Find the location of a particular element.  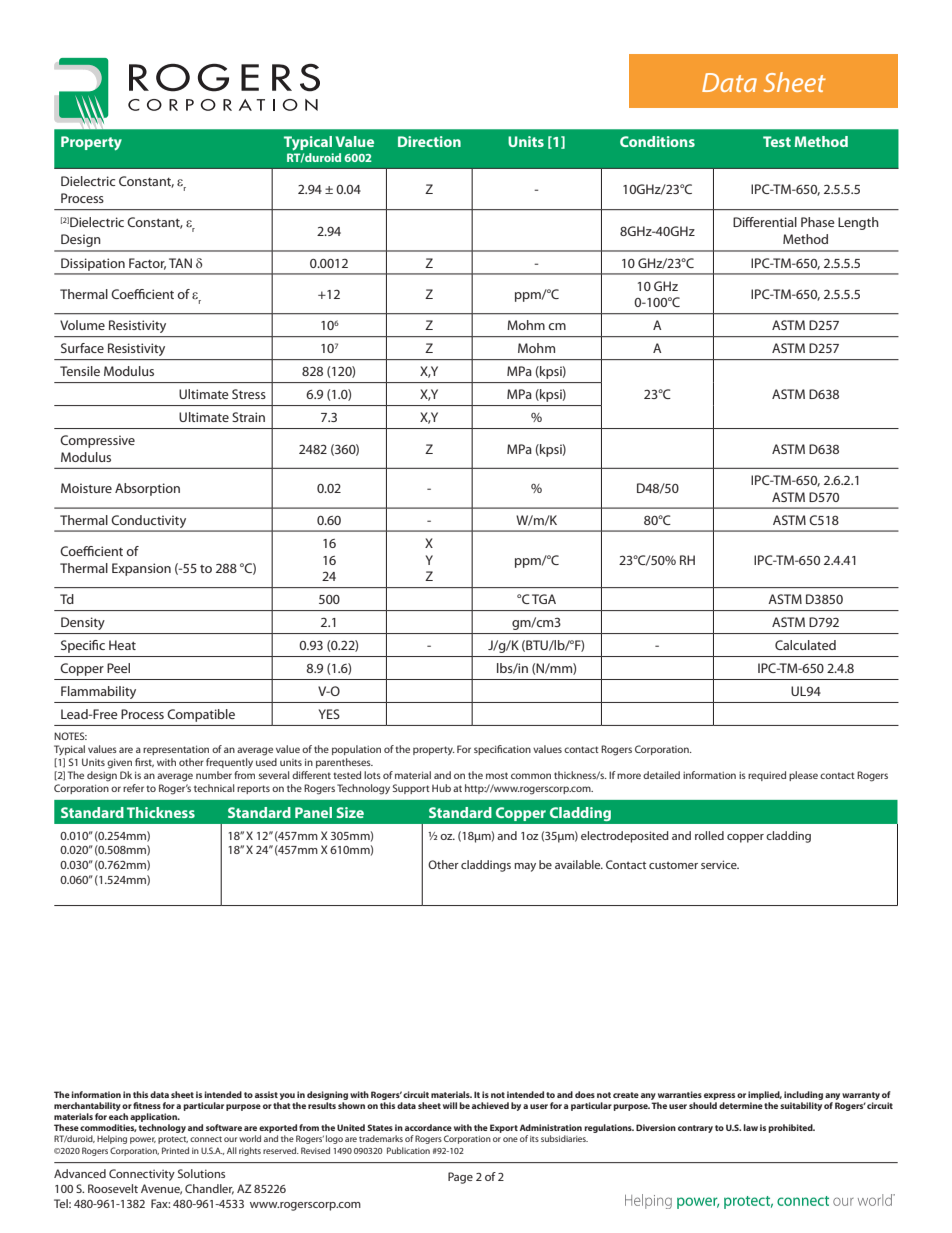

Direction is located at coordinates (429, 141).
